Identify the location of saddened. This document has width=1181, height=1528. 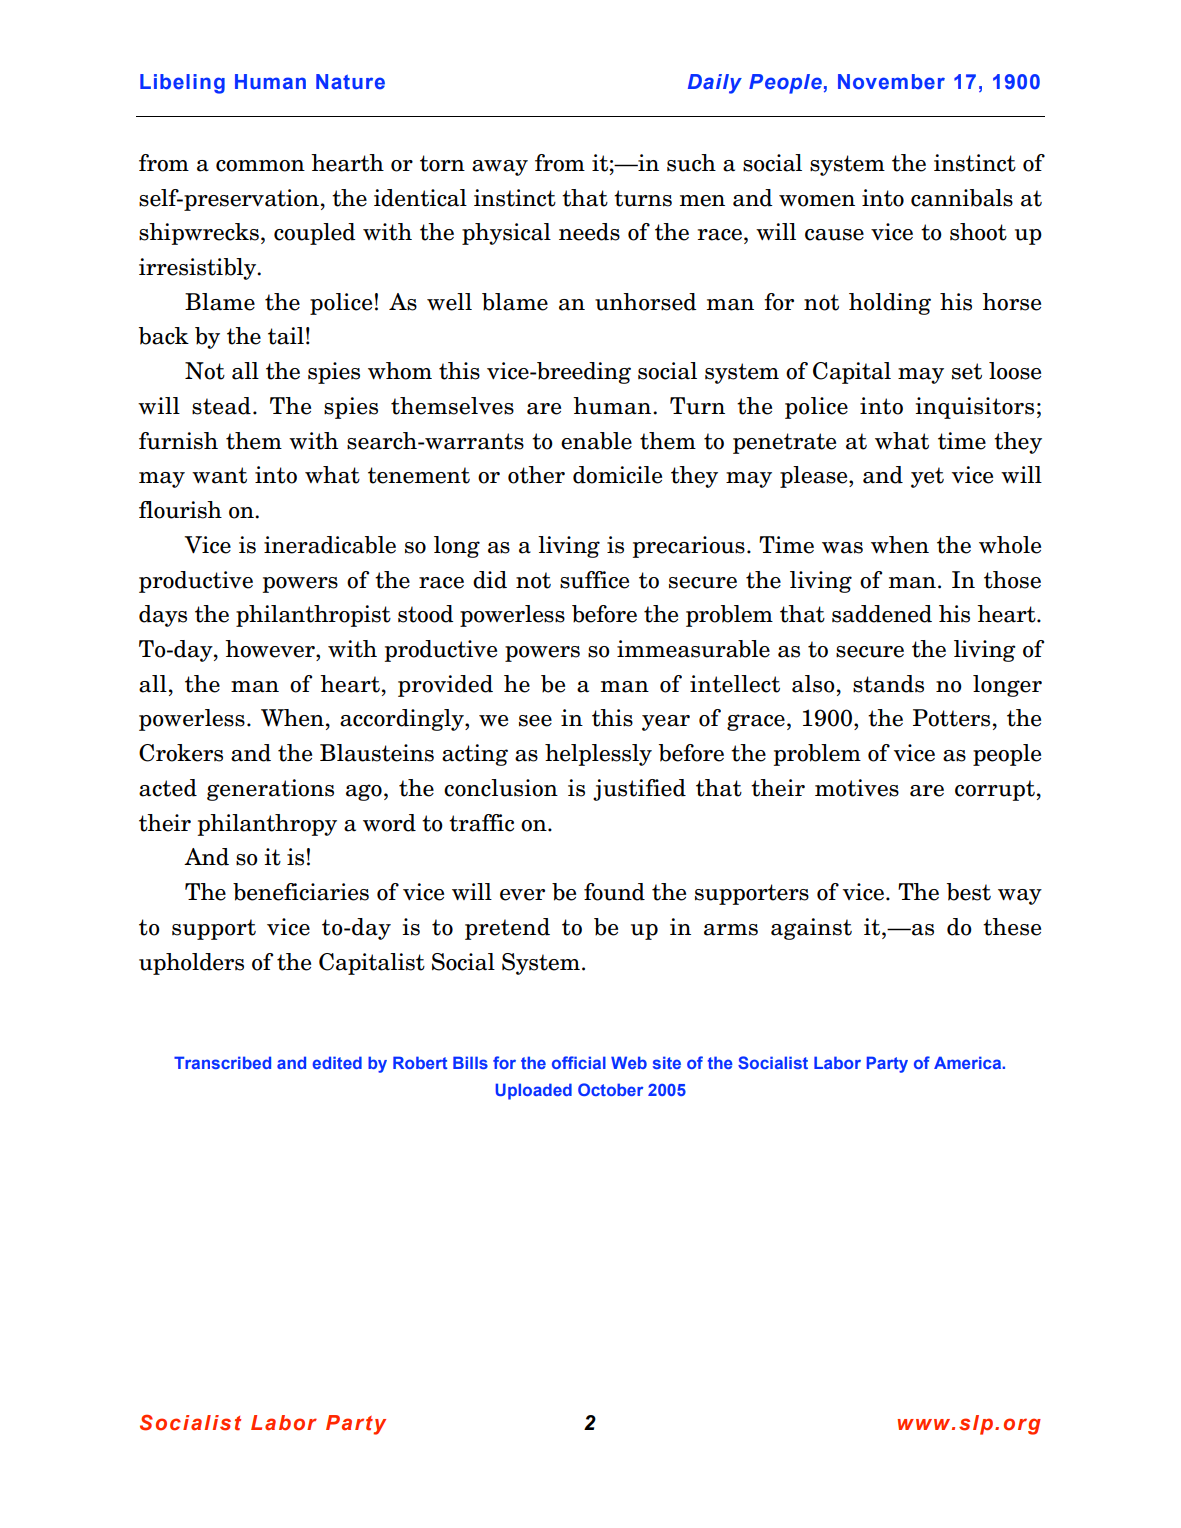
(882, 614).
